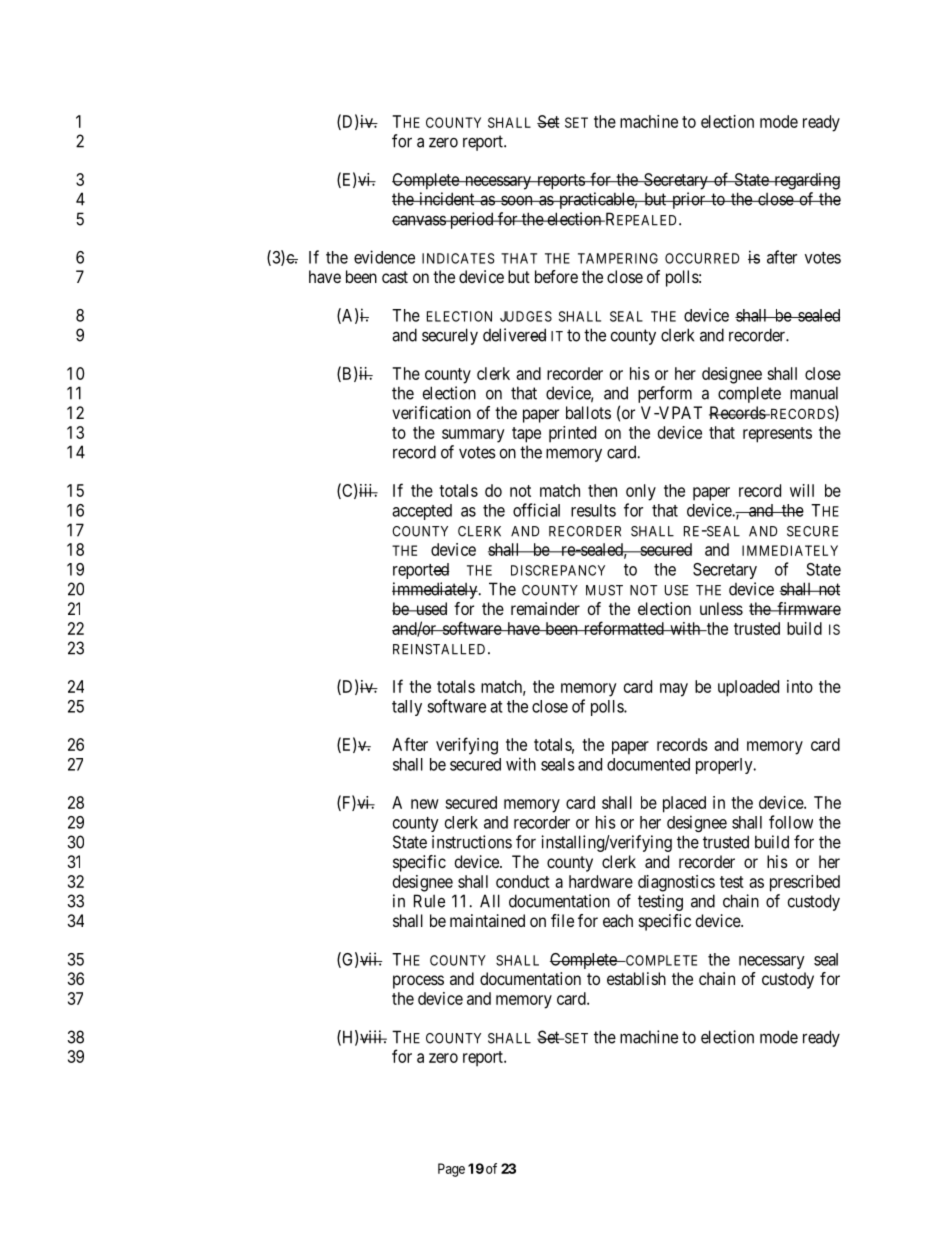  What do you see at coordinates (572, 434) in the document?
I see `printed` at bounding box center [572, 434].
